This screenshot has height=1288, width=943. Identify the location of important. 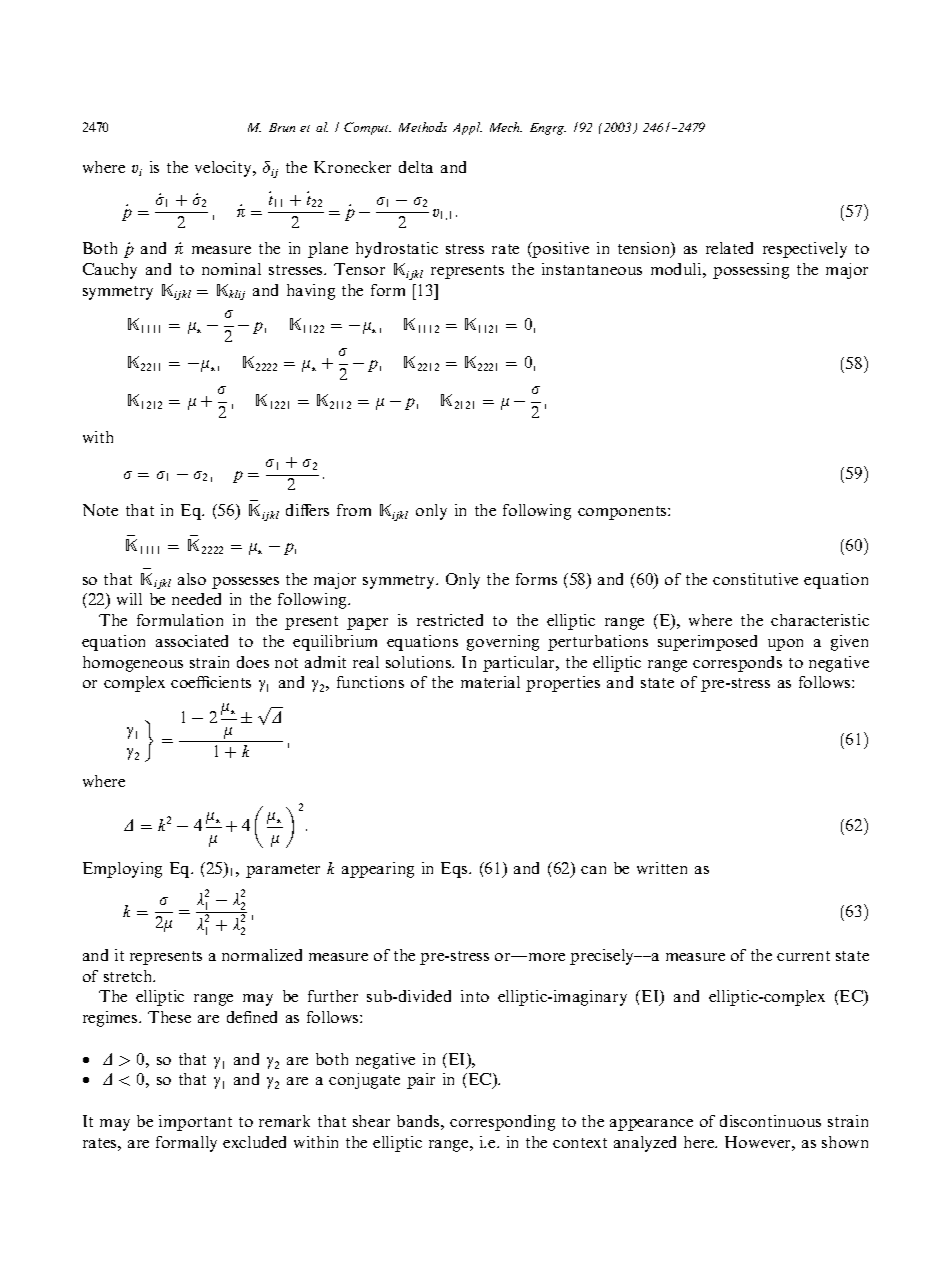
(195, 1123).
